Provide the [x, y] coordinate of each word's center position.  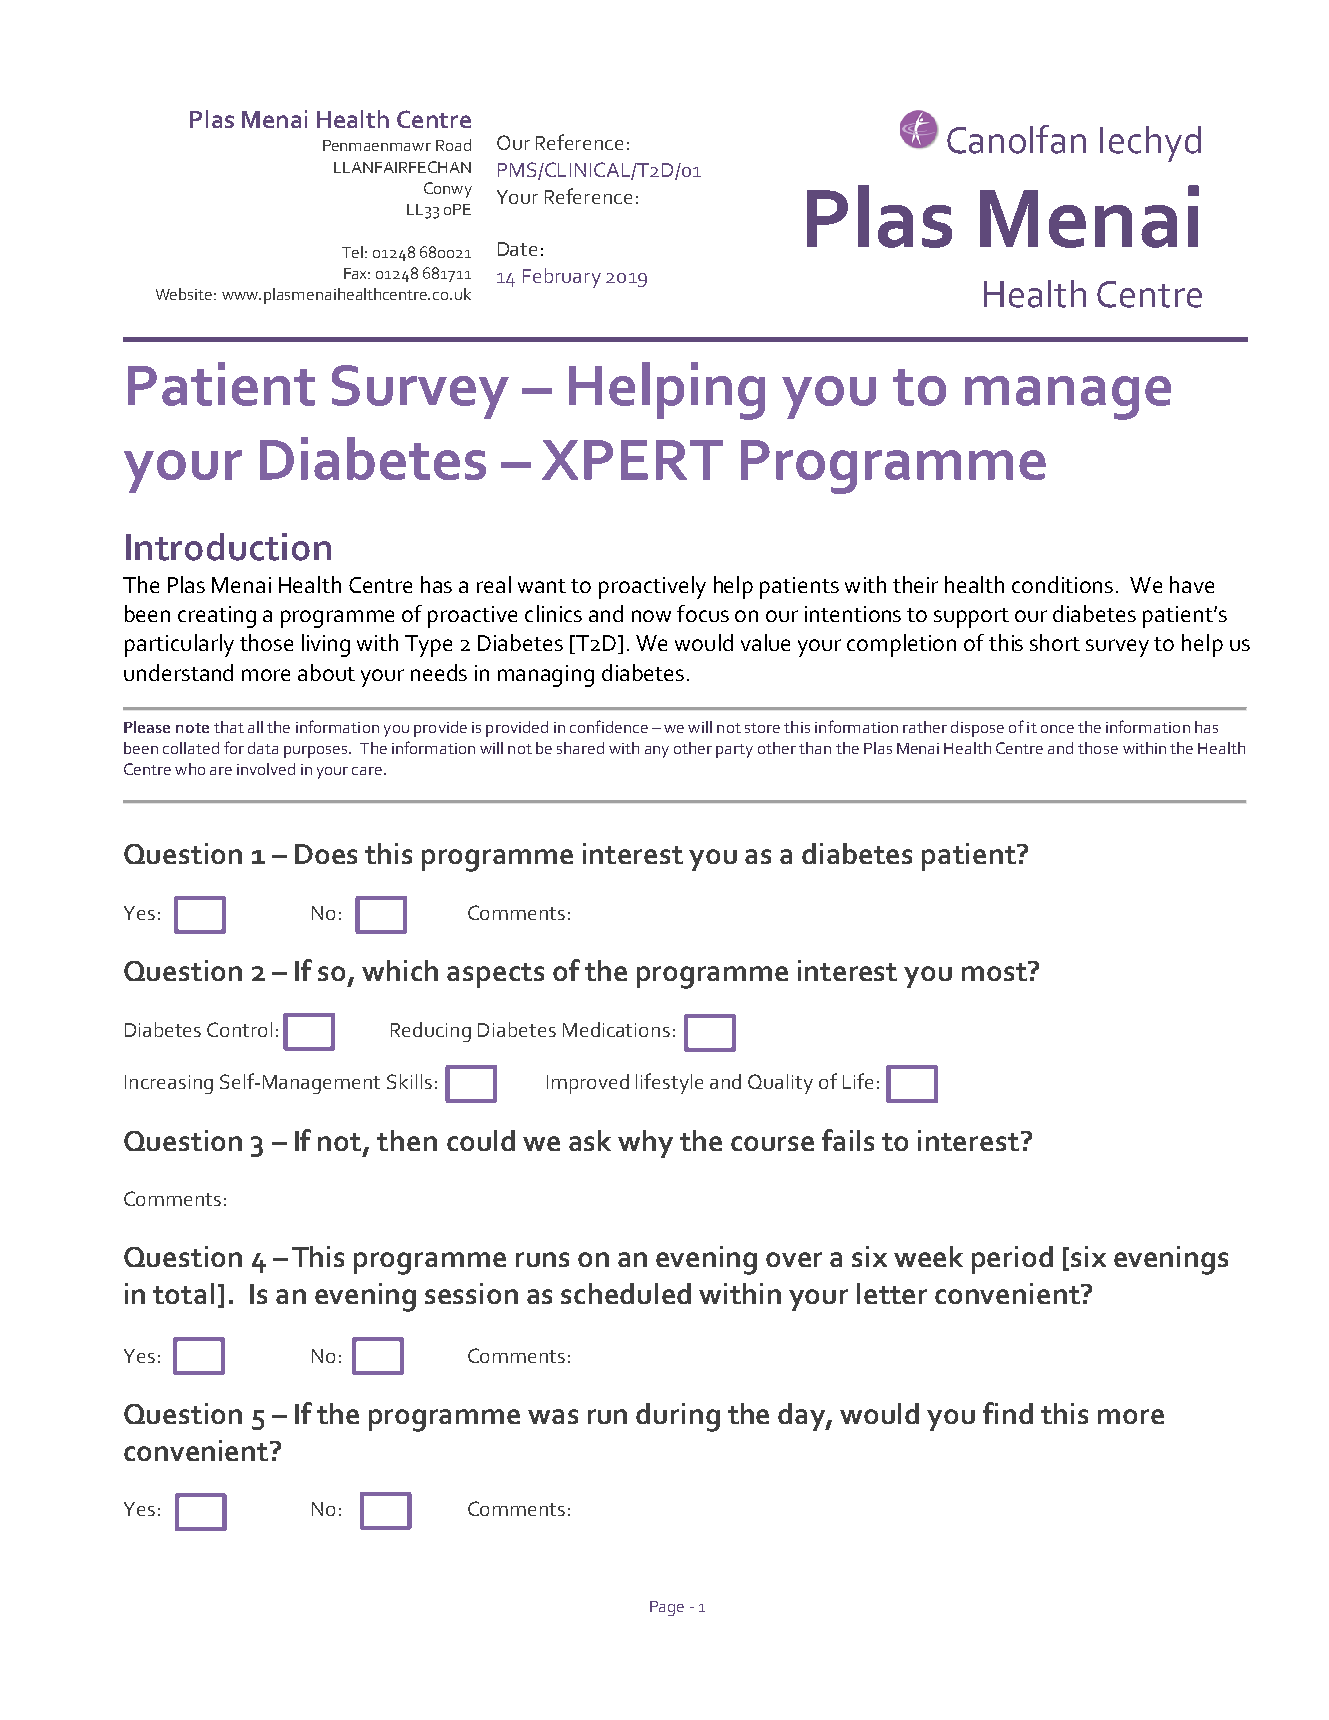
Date [517, 249]
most [995, 971]
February [562, 278]
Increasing [169, 1084]
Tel [352, 252]
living [326, 645]
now [651, 616]
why [645, 1144]
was [553, 1416]
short [1055, 642]
